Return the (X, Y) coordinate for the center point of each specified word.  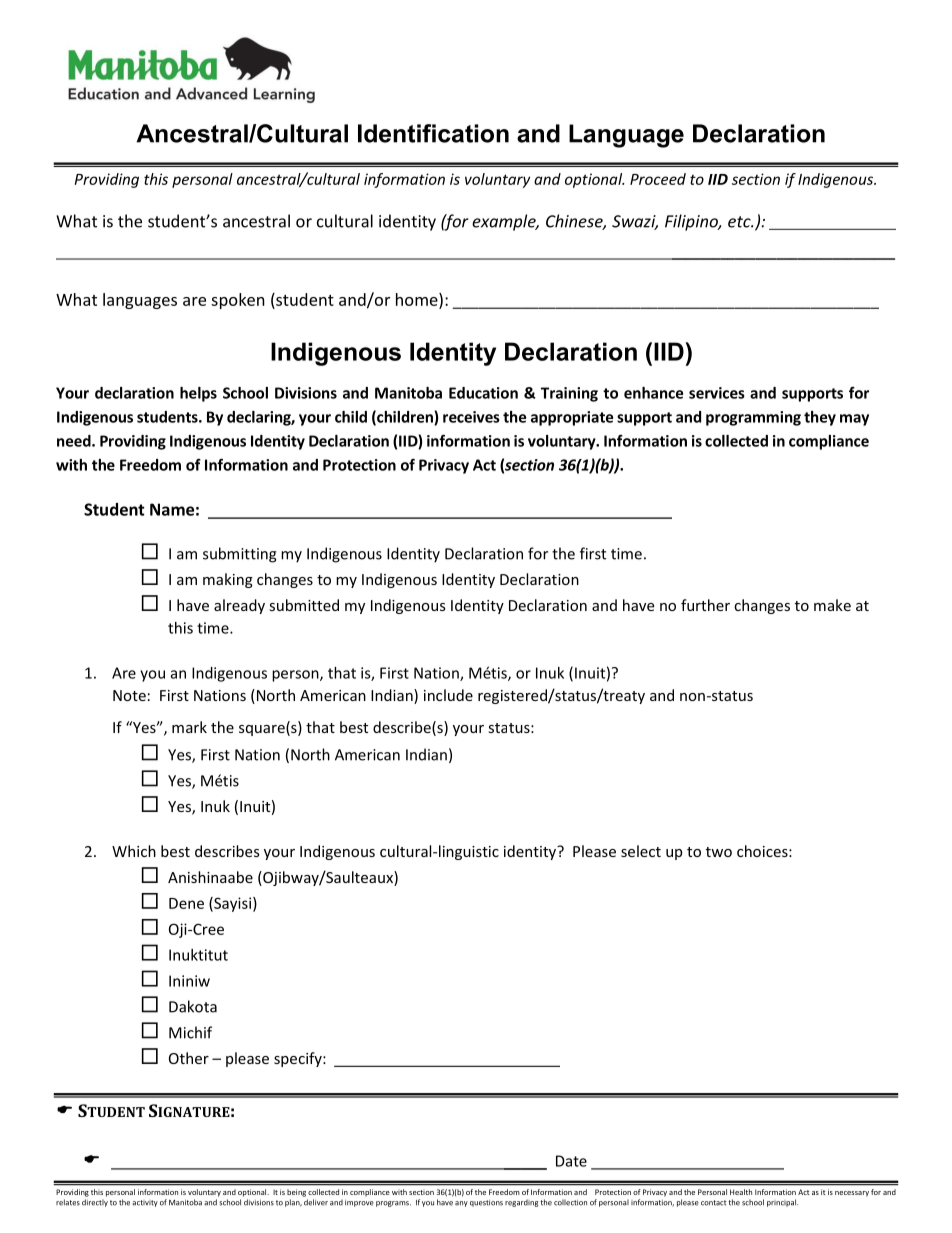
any (461, 1204)
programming (753, 418)
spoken (238, 301)
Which (134, 851)
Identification (433, 133)
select (641, 851)
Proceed (658, 179)
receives (471, 417)
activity (145, 1203)
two (719, 852)
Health (741, 1192)
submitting (240, 555)
